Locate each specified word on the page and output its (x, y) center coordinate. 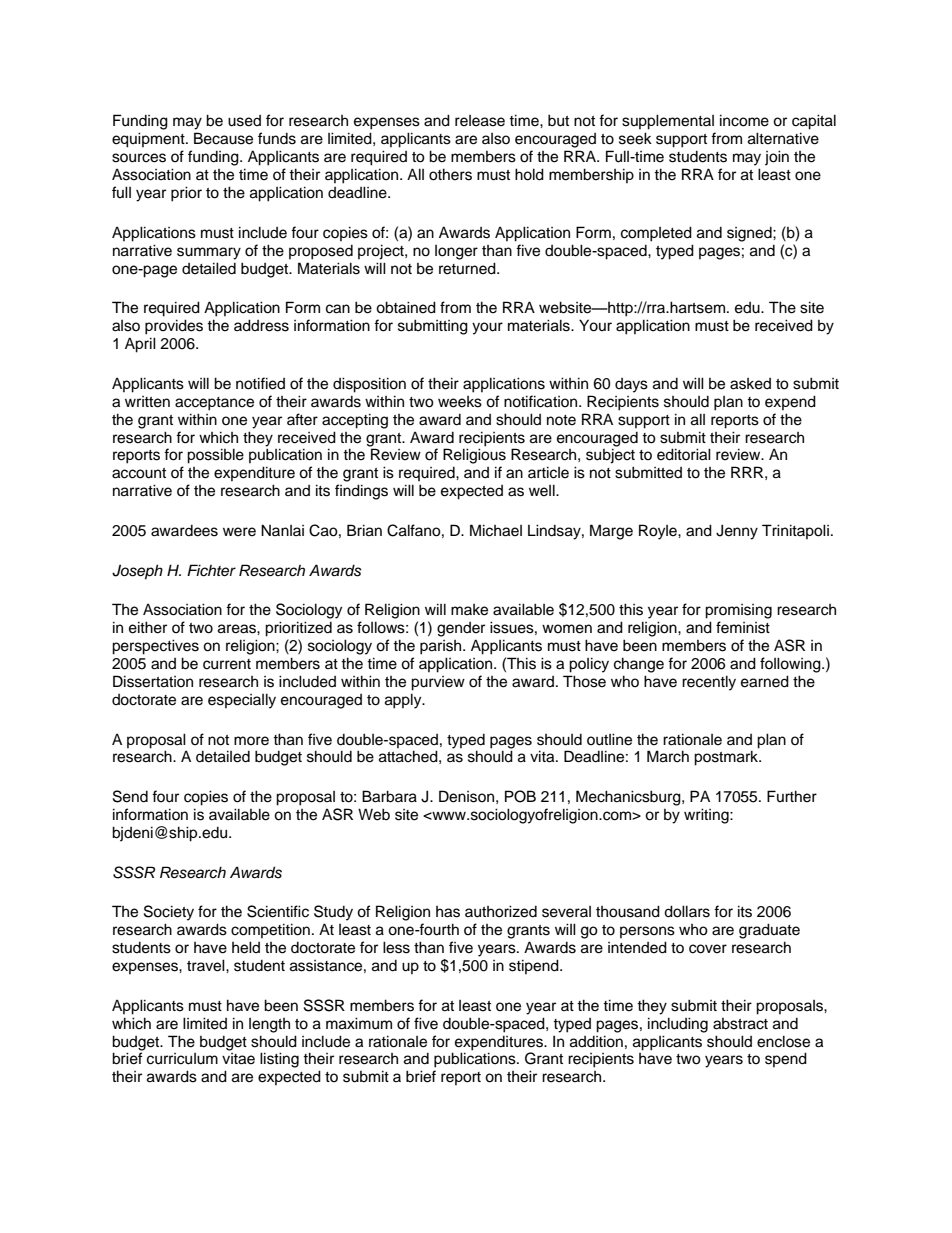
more (251, 741)
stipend (535, 966)
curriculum (182, 1059)
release (480, 121)
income (744, 120)
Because (223, 138)
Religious (474, 456)
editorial (684, 454)
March (668, 756)
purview (438, 683)
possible (215, 456)
